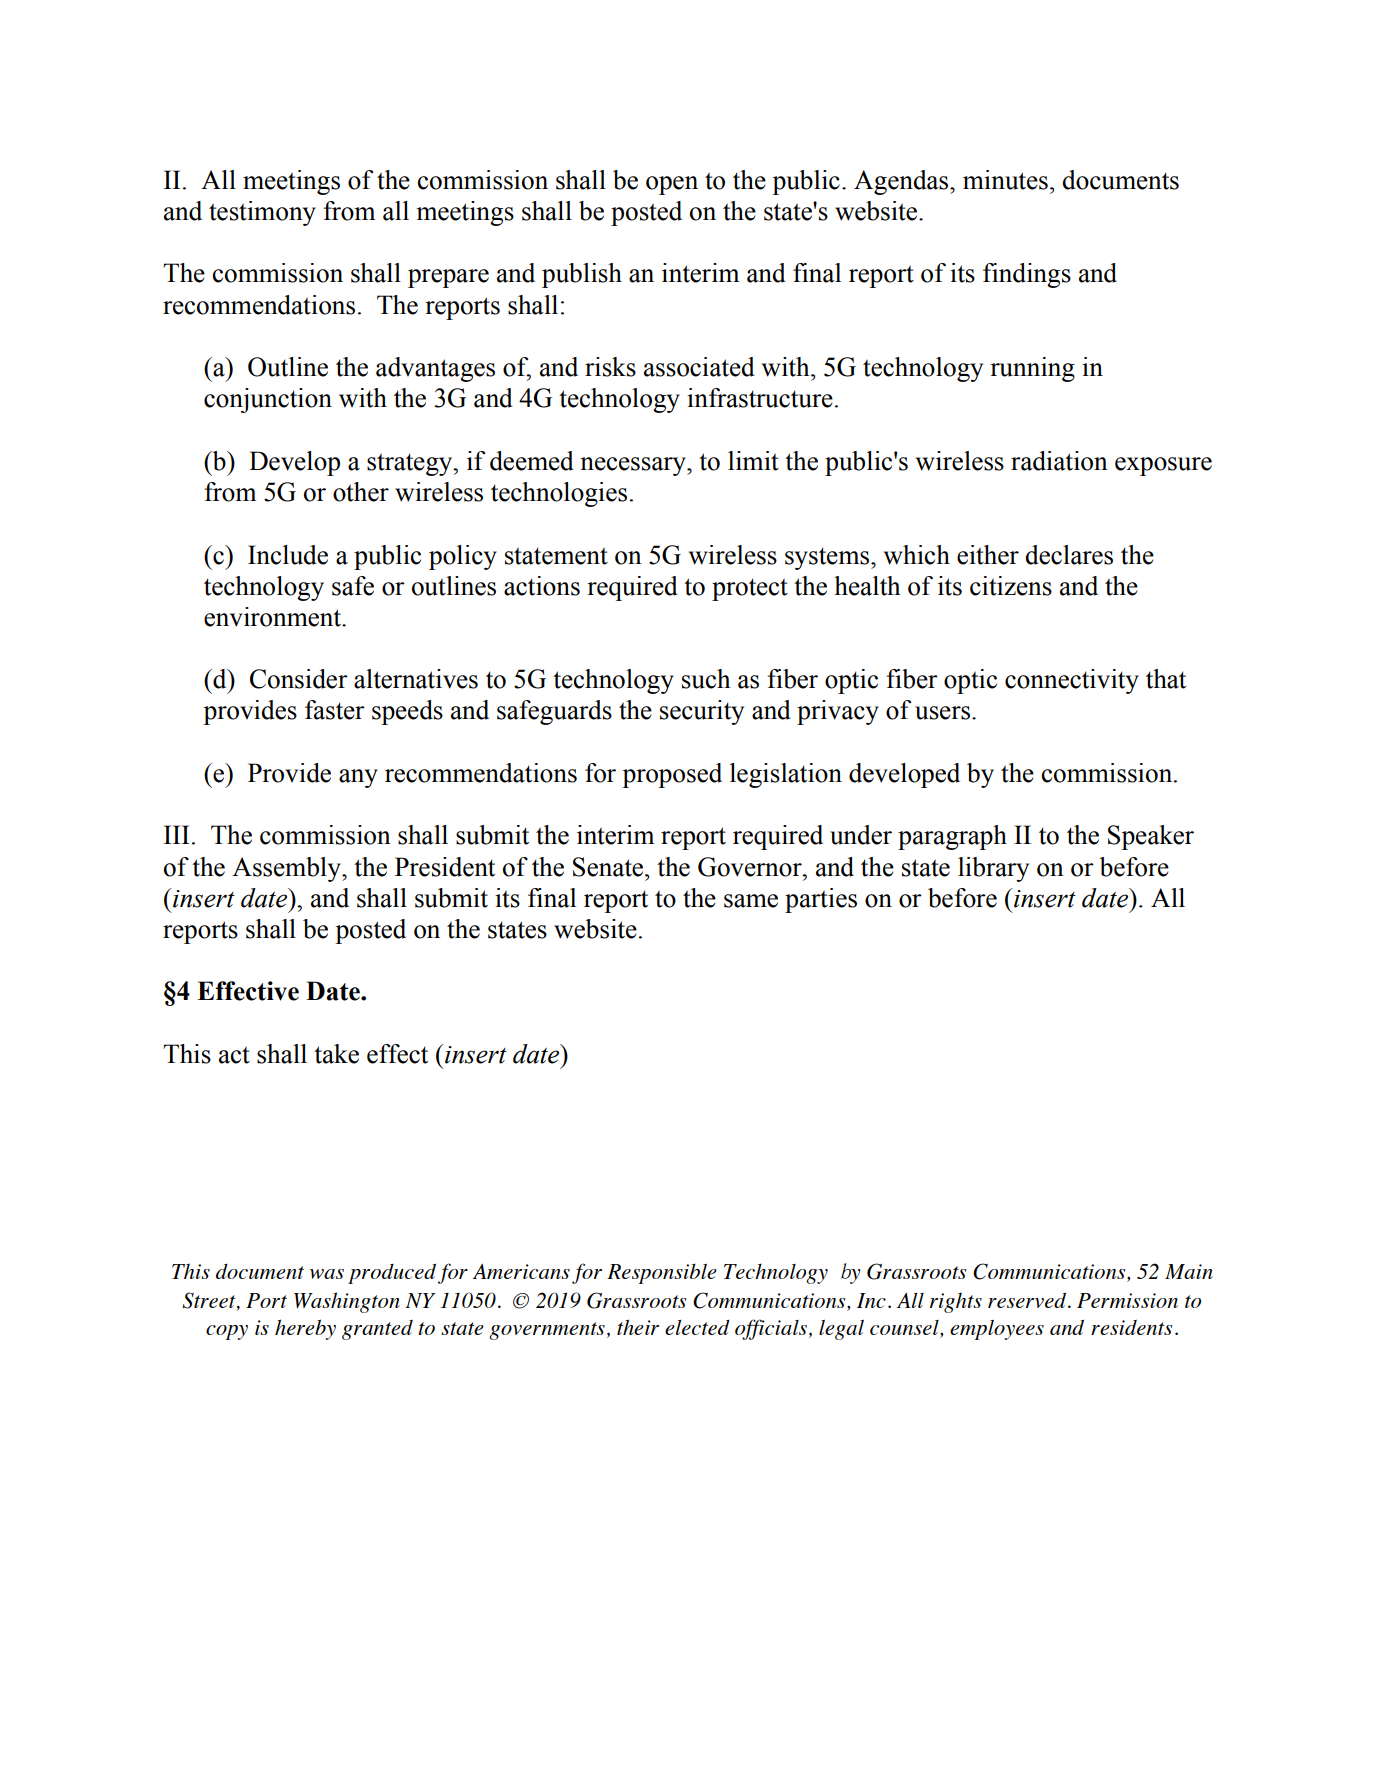  What do you see at coordinates (672, 185) in the screenshot?
I see `open` at bounding box center [672, 185].
